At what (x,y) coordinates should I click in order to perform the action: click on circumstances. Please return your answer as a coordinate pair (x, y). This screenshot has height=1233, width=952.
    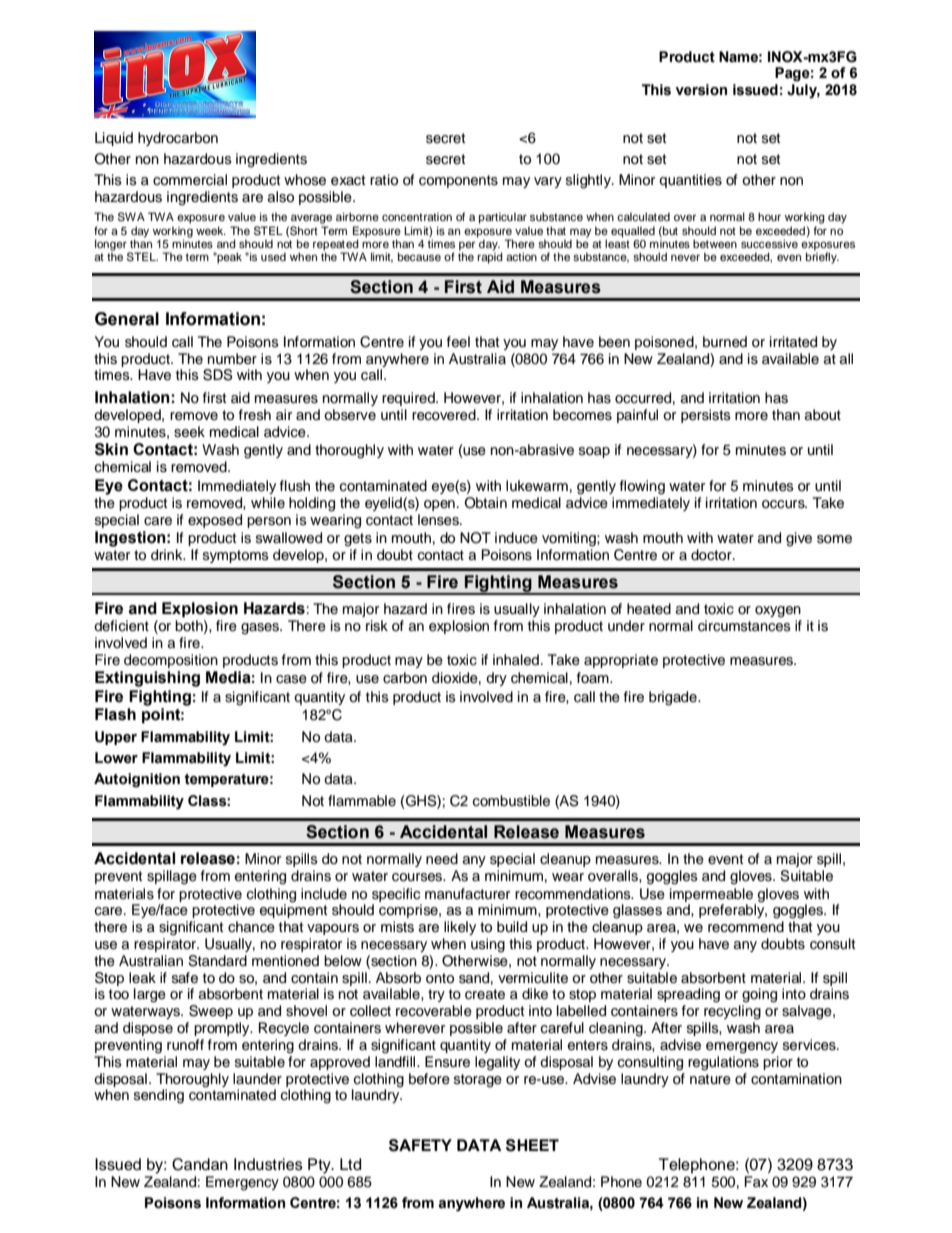
    Looking at the image, I should click on (744, 626).
